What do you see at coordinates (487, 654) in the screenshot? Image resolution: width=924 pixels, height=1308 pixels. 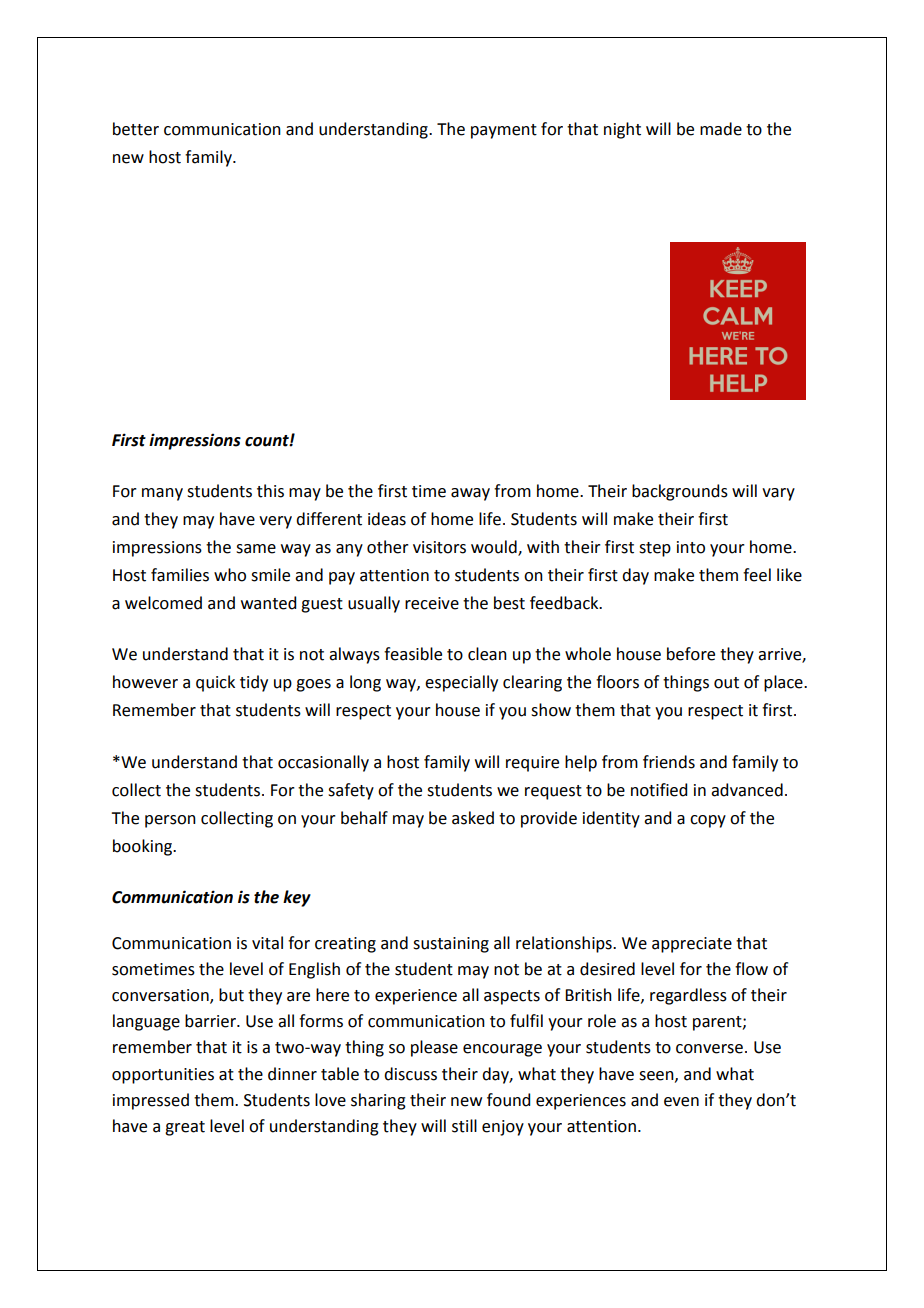 I see `clean` at bounding box center [487, 654].
